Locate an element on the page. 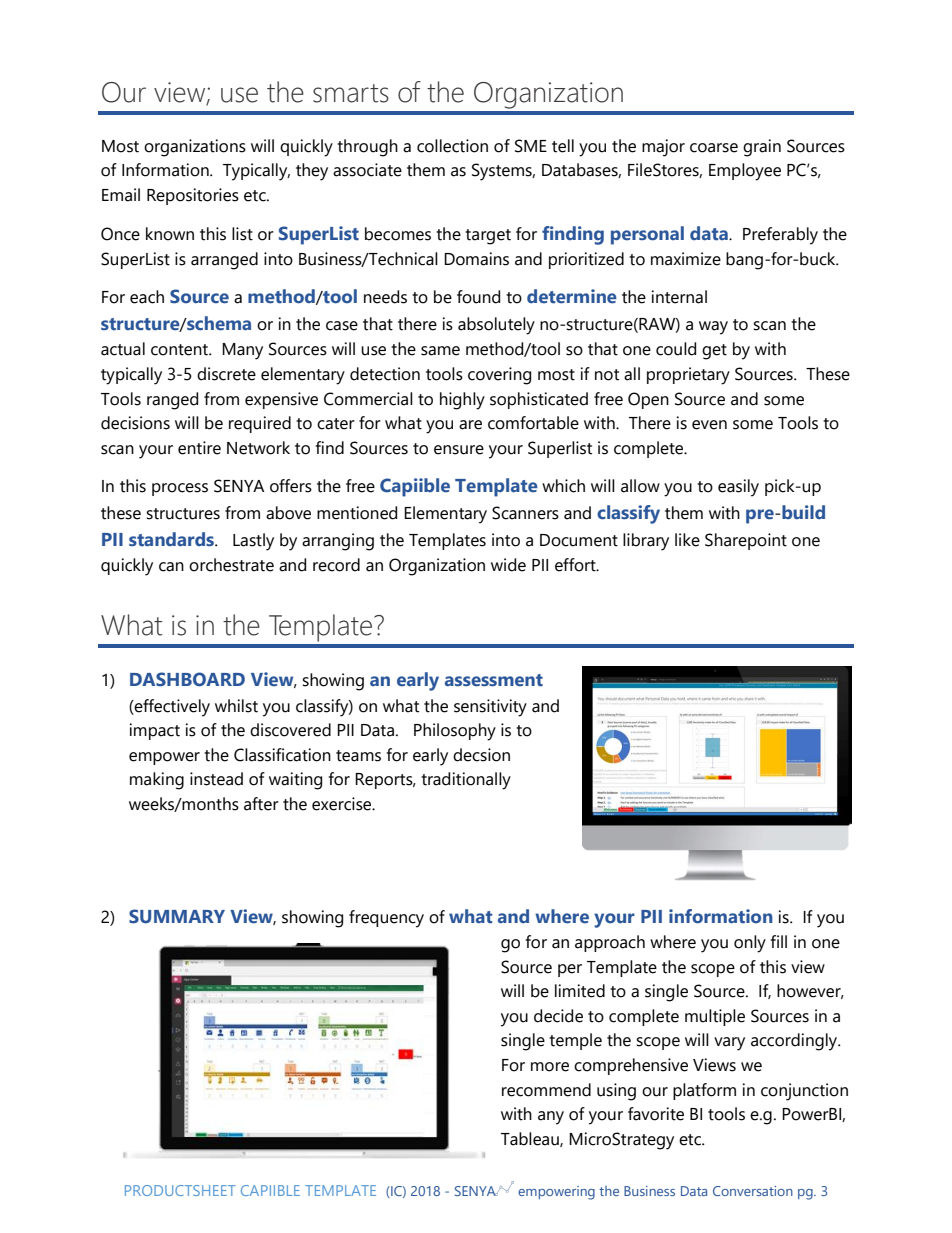 This image has height=1233, width=952. Conversation is located at coordinates (753, 1191).
